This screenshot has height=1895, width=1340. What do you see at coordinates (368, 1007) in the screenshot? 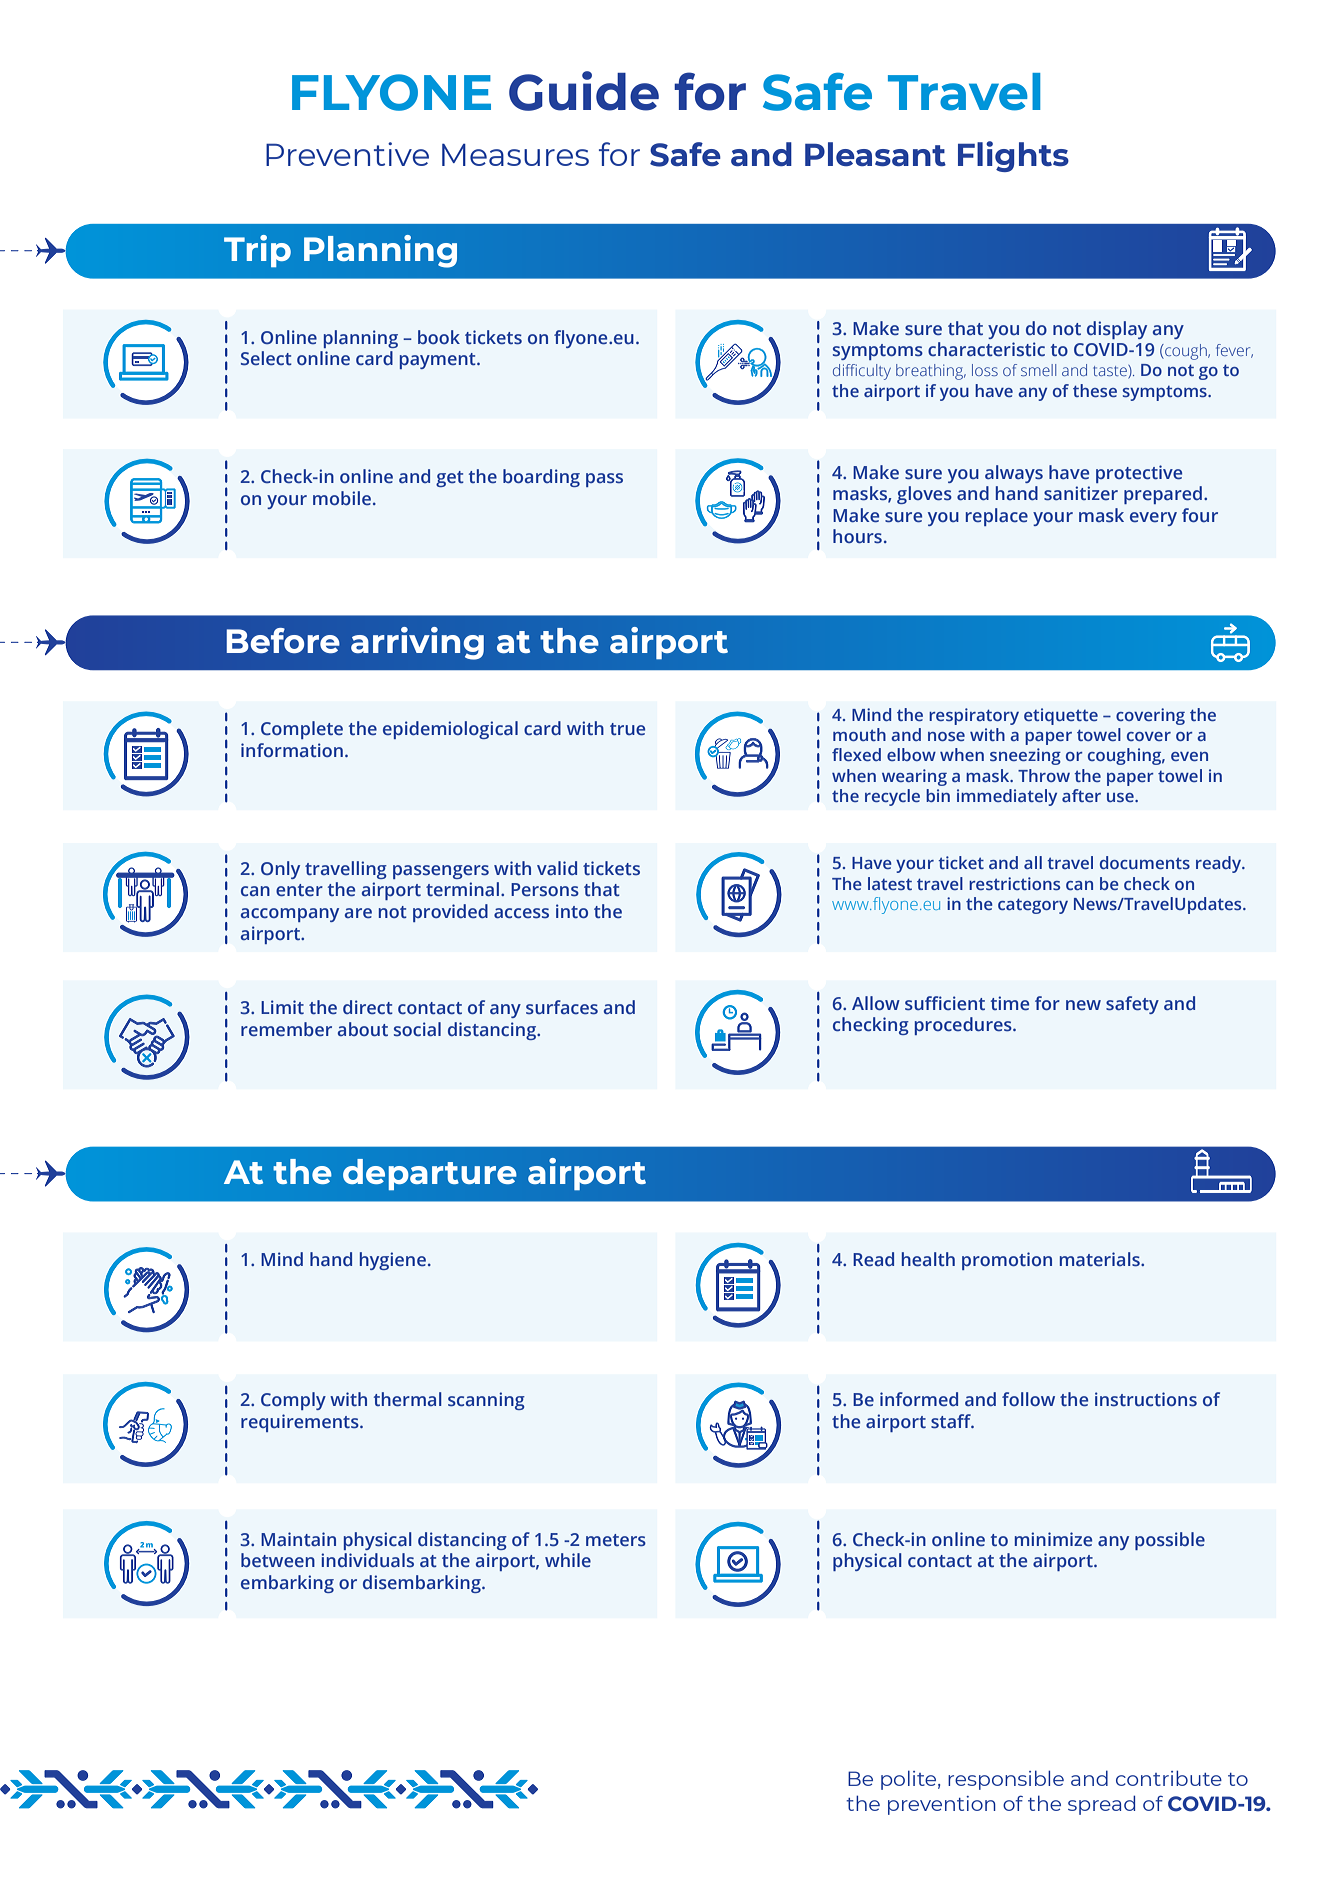
I see `direct` at bounding box center [368, 1007].
